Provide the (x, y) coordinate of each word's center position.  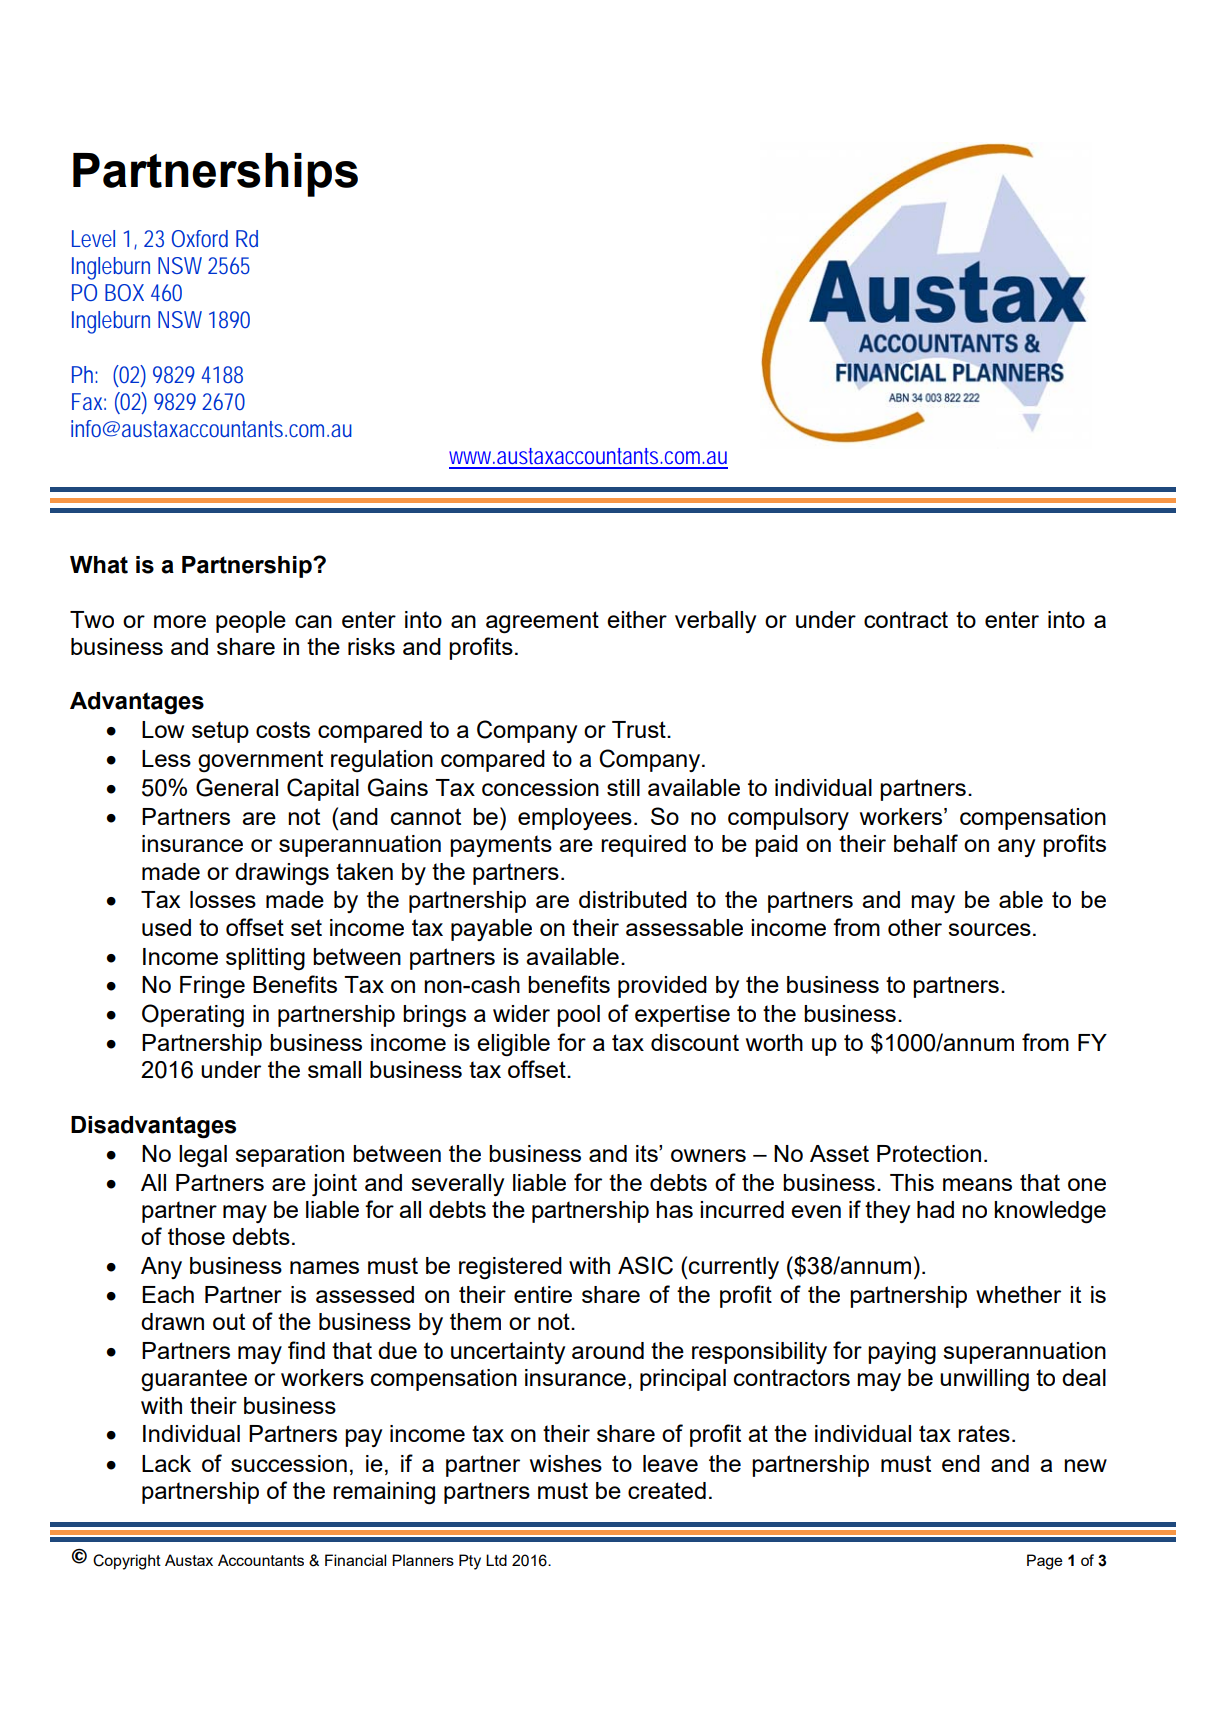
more (180, 621)
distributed (633, 899)
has (674, 1209)
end (961, 1463)
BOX (124, 292)
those (196, 1236)
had (935, 1209)
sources (989, 929)
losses (223, 899)
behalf (926, 843)
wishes (566, 1463)
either (637, 619)
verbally (715, 622)
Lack (166, 1463)
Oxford (200, 238)
